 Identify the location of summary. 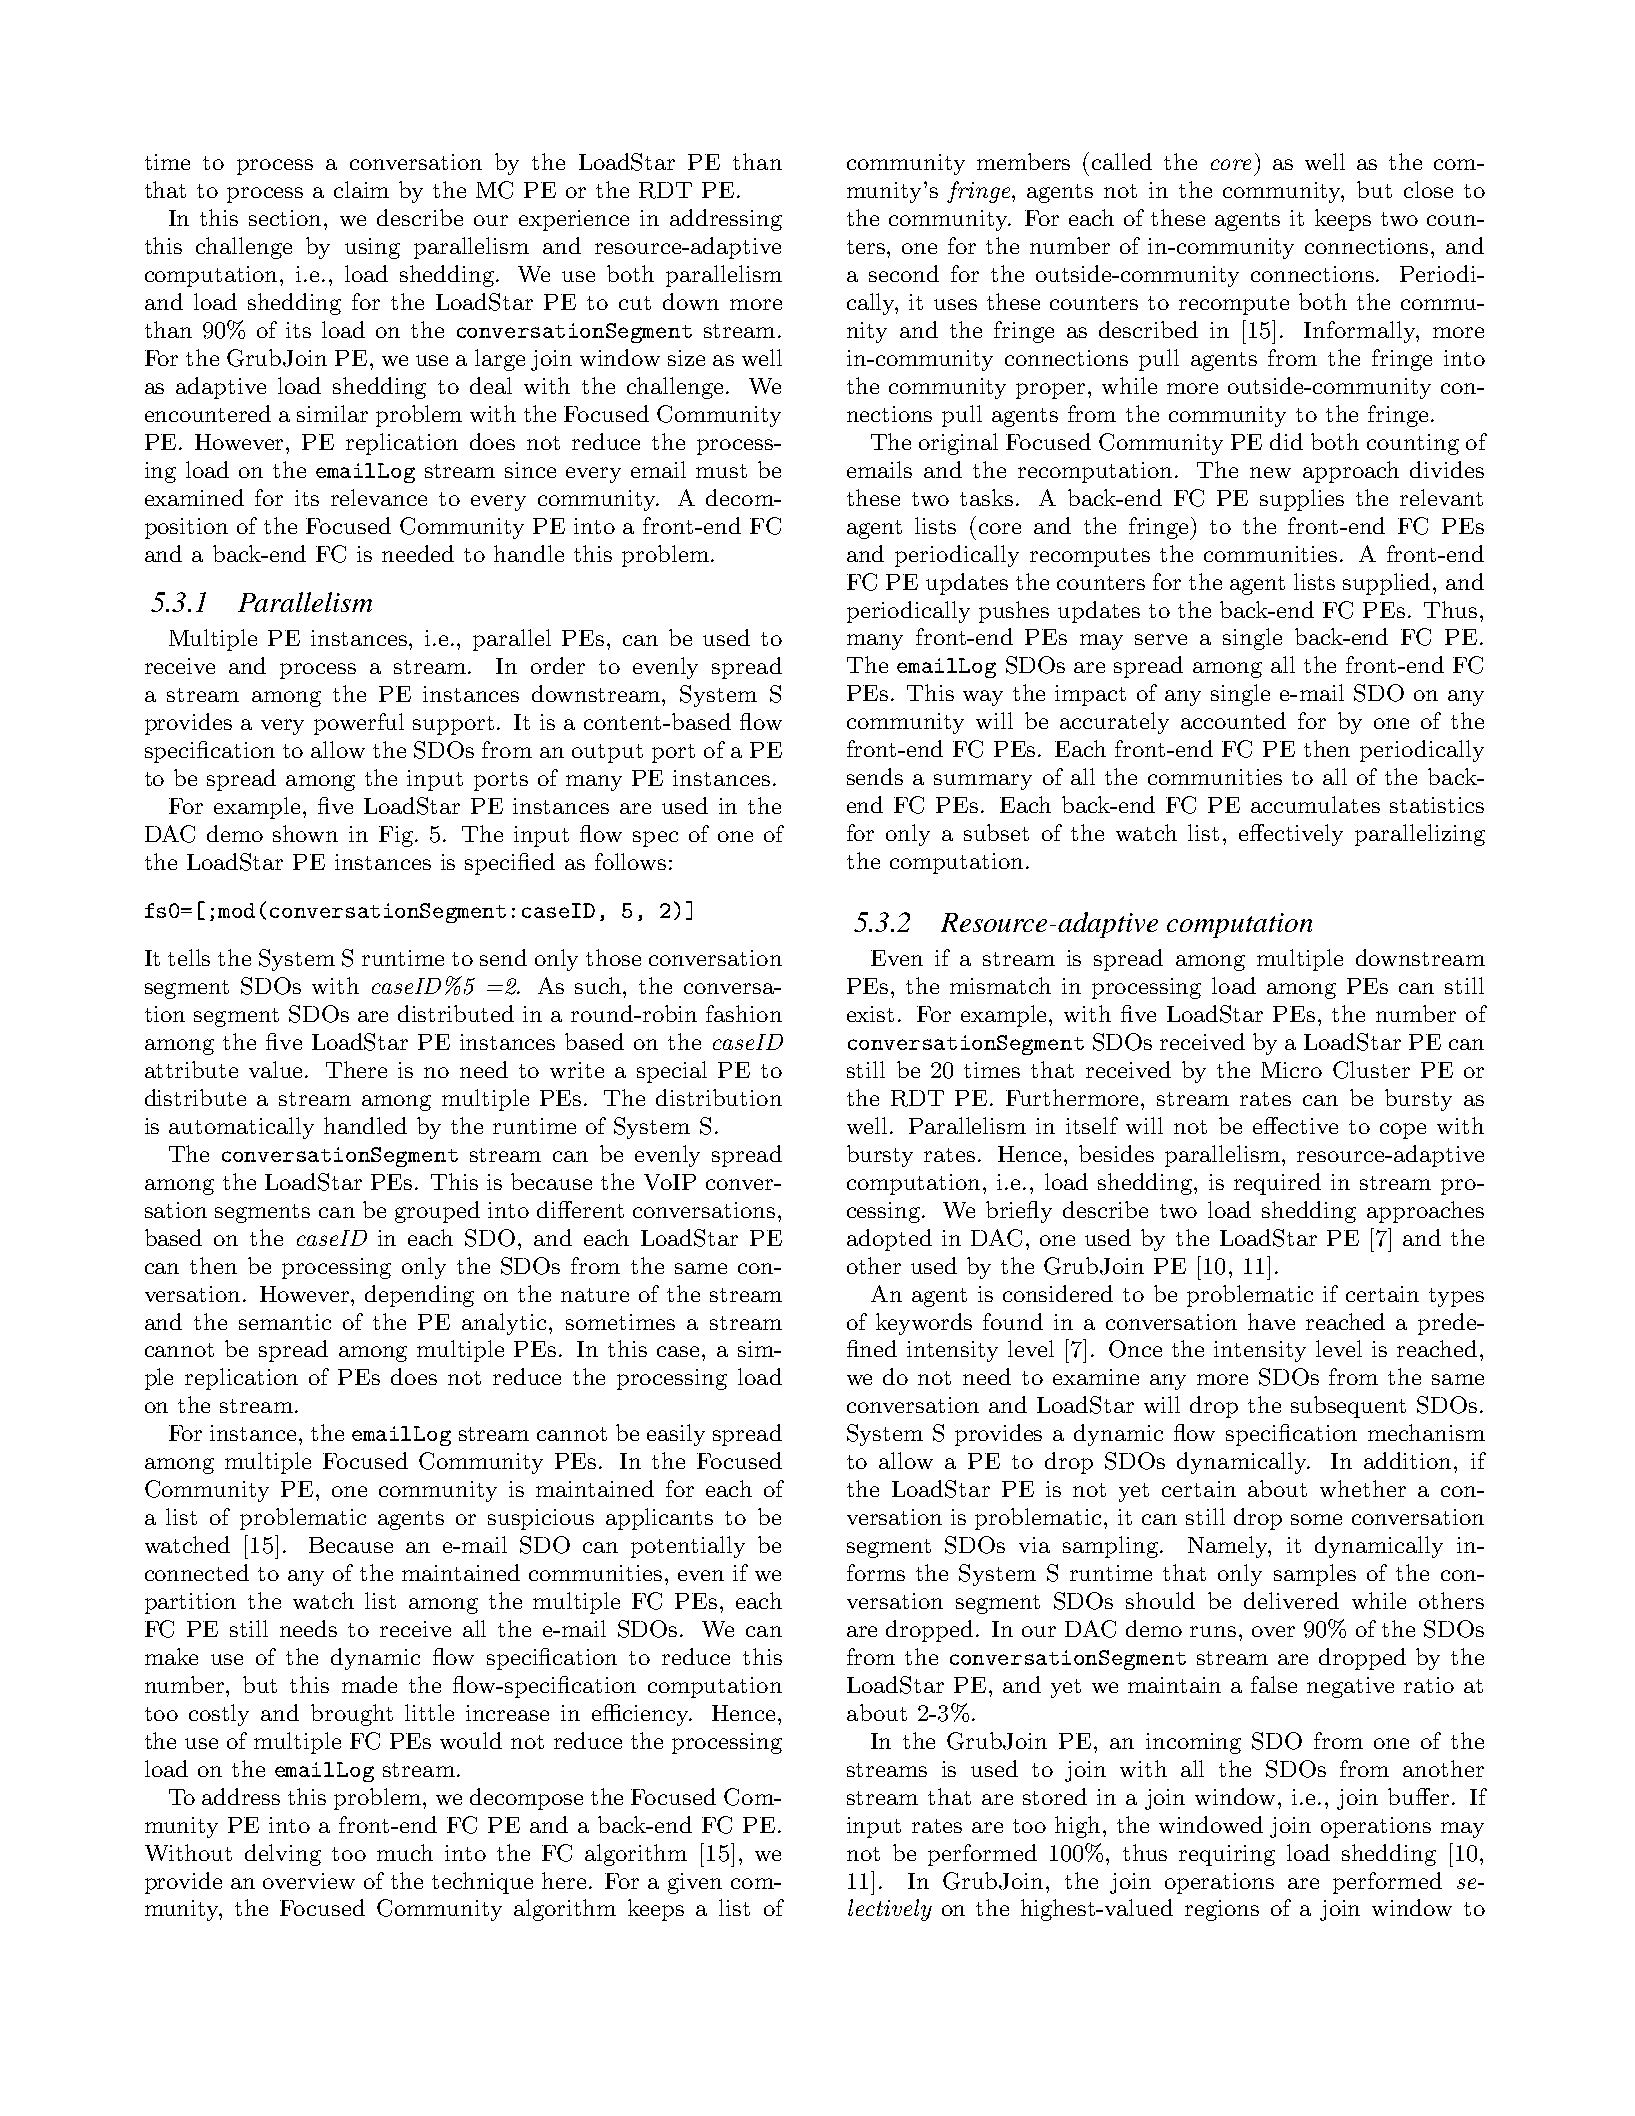
(983, 782).
